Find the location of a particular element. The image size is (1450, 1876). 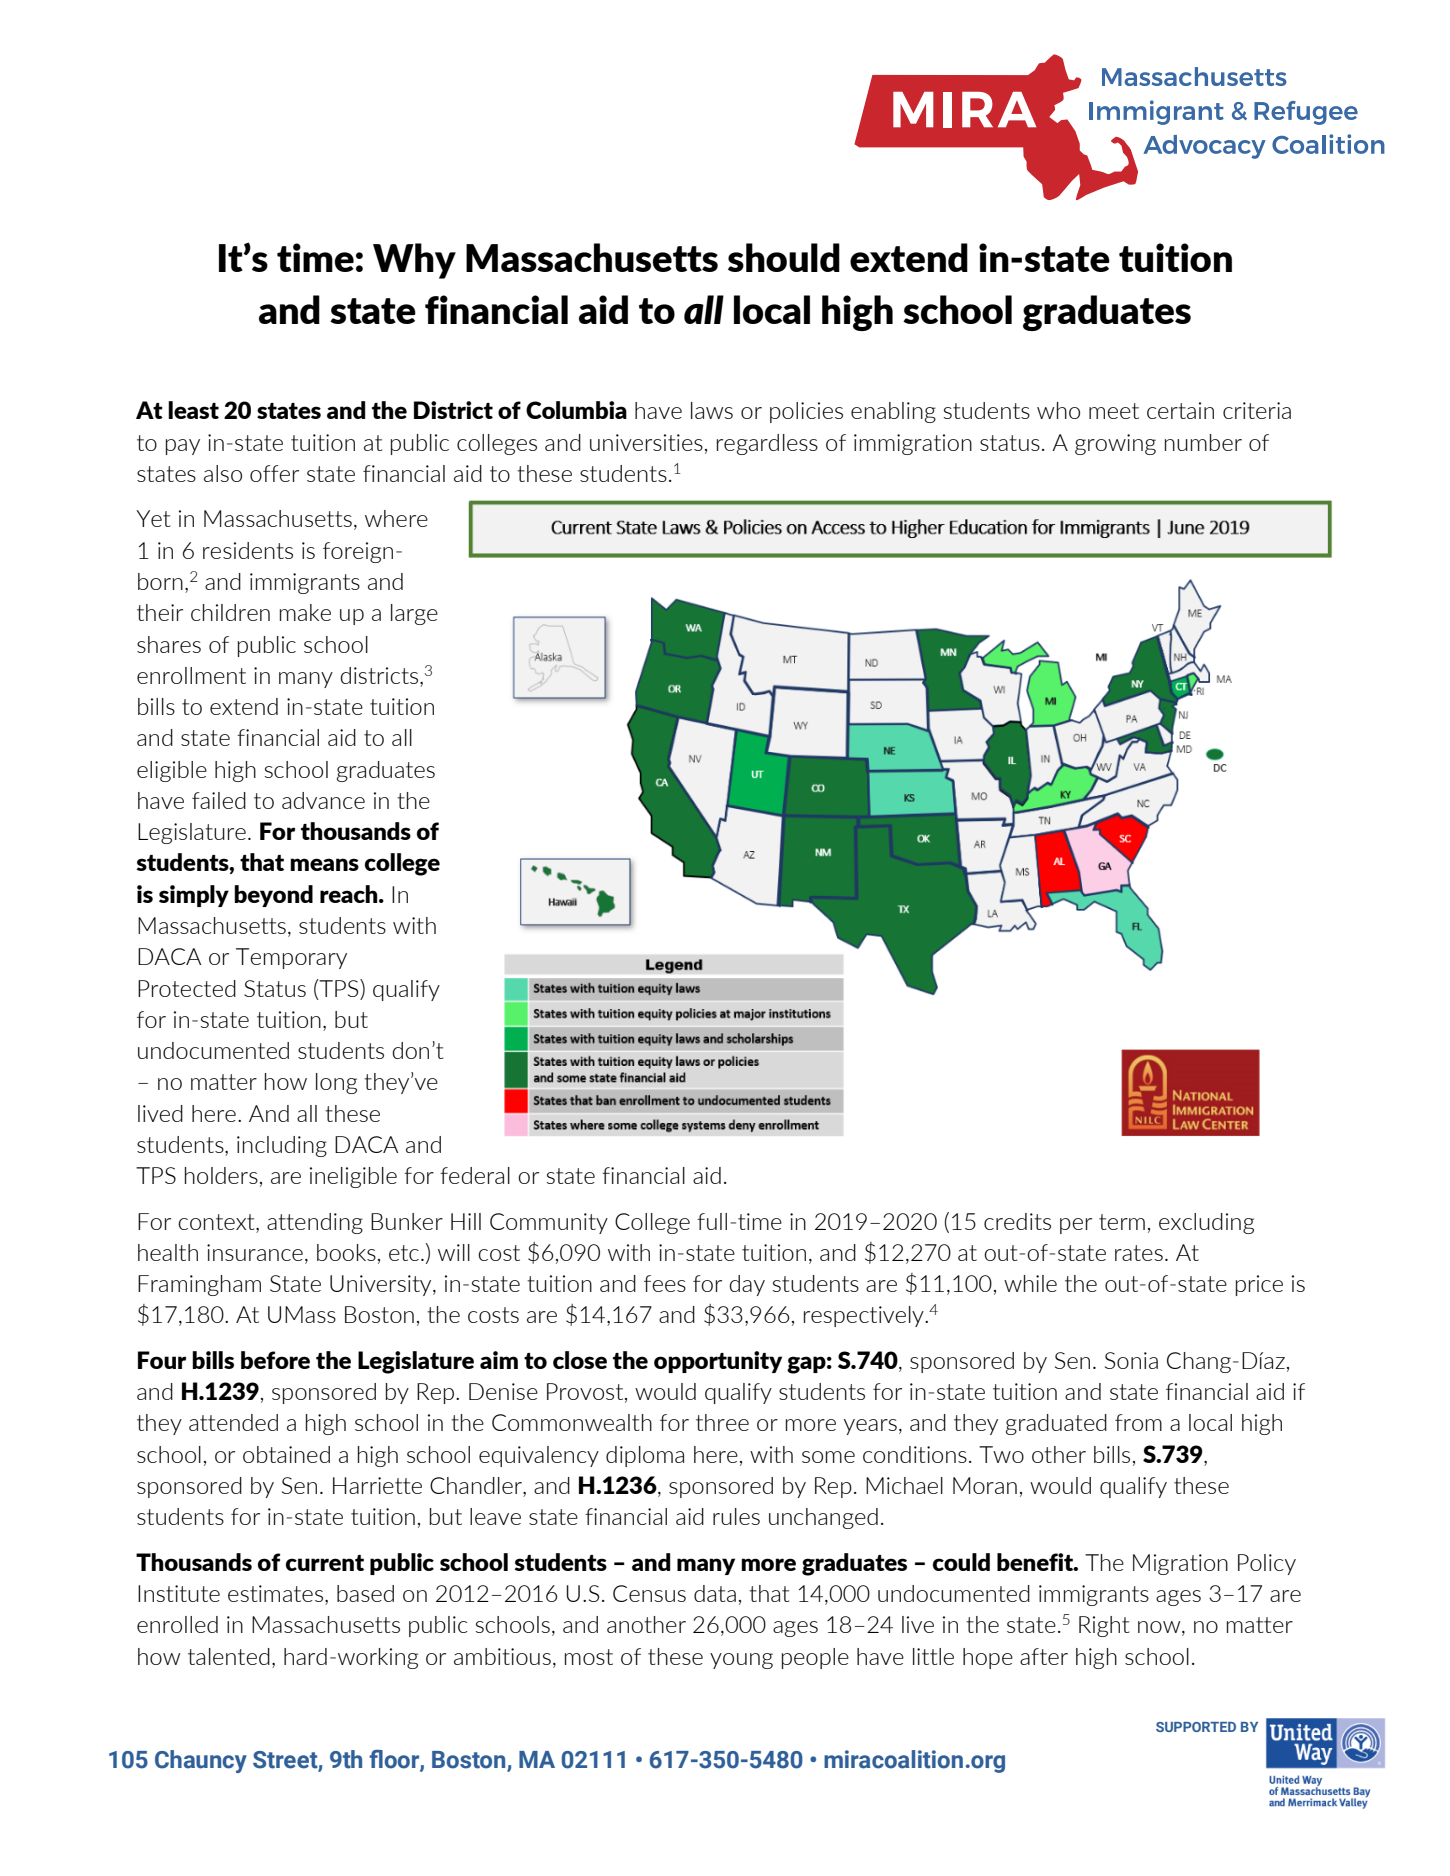

estimates is located at coordinates (275, 1593).
